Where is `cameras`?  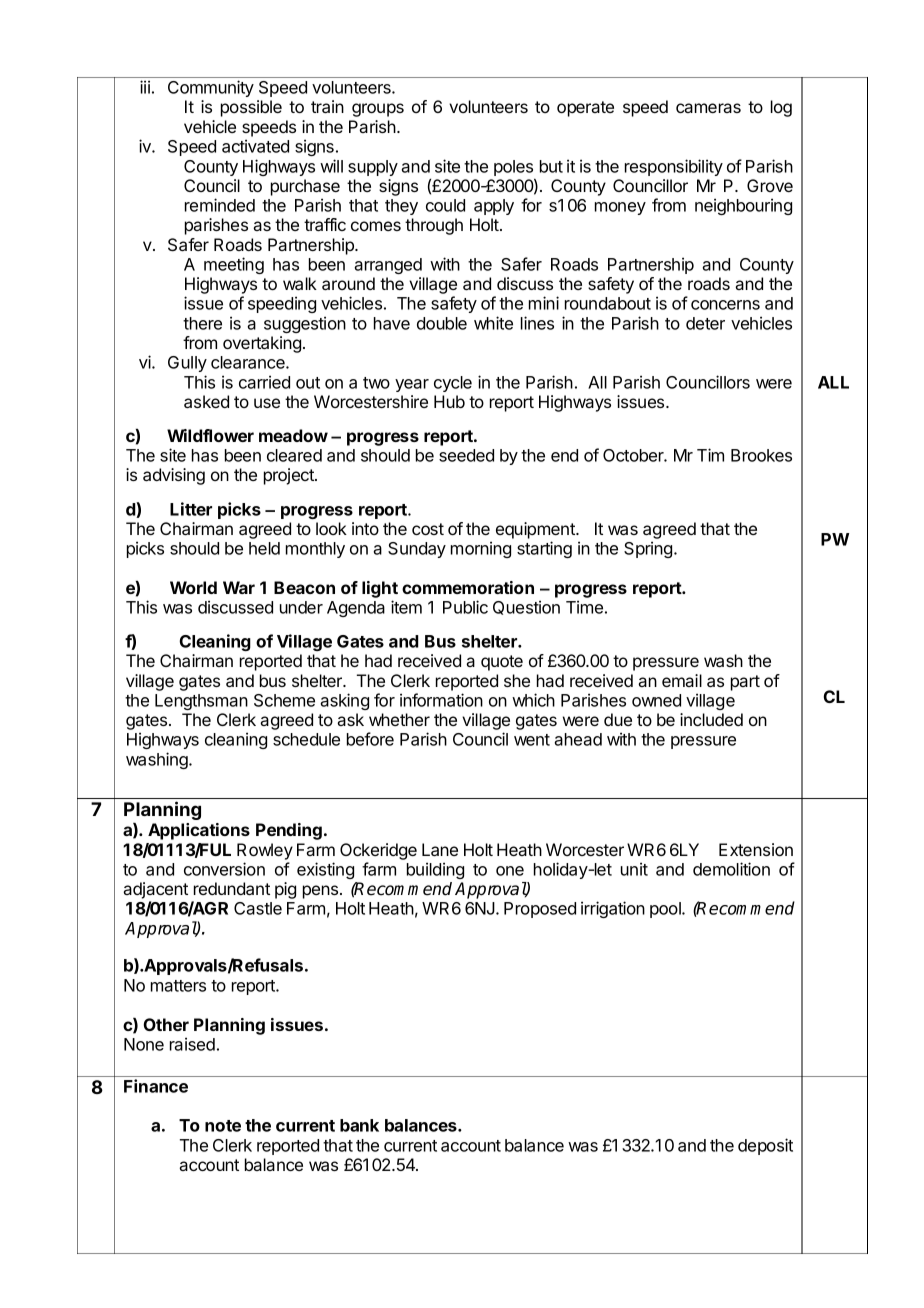
cameras is located at coordinates (708, 108).
